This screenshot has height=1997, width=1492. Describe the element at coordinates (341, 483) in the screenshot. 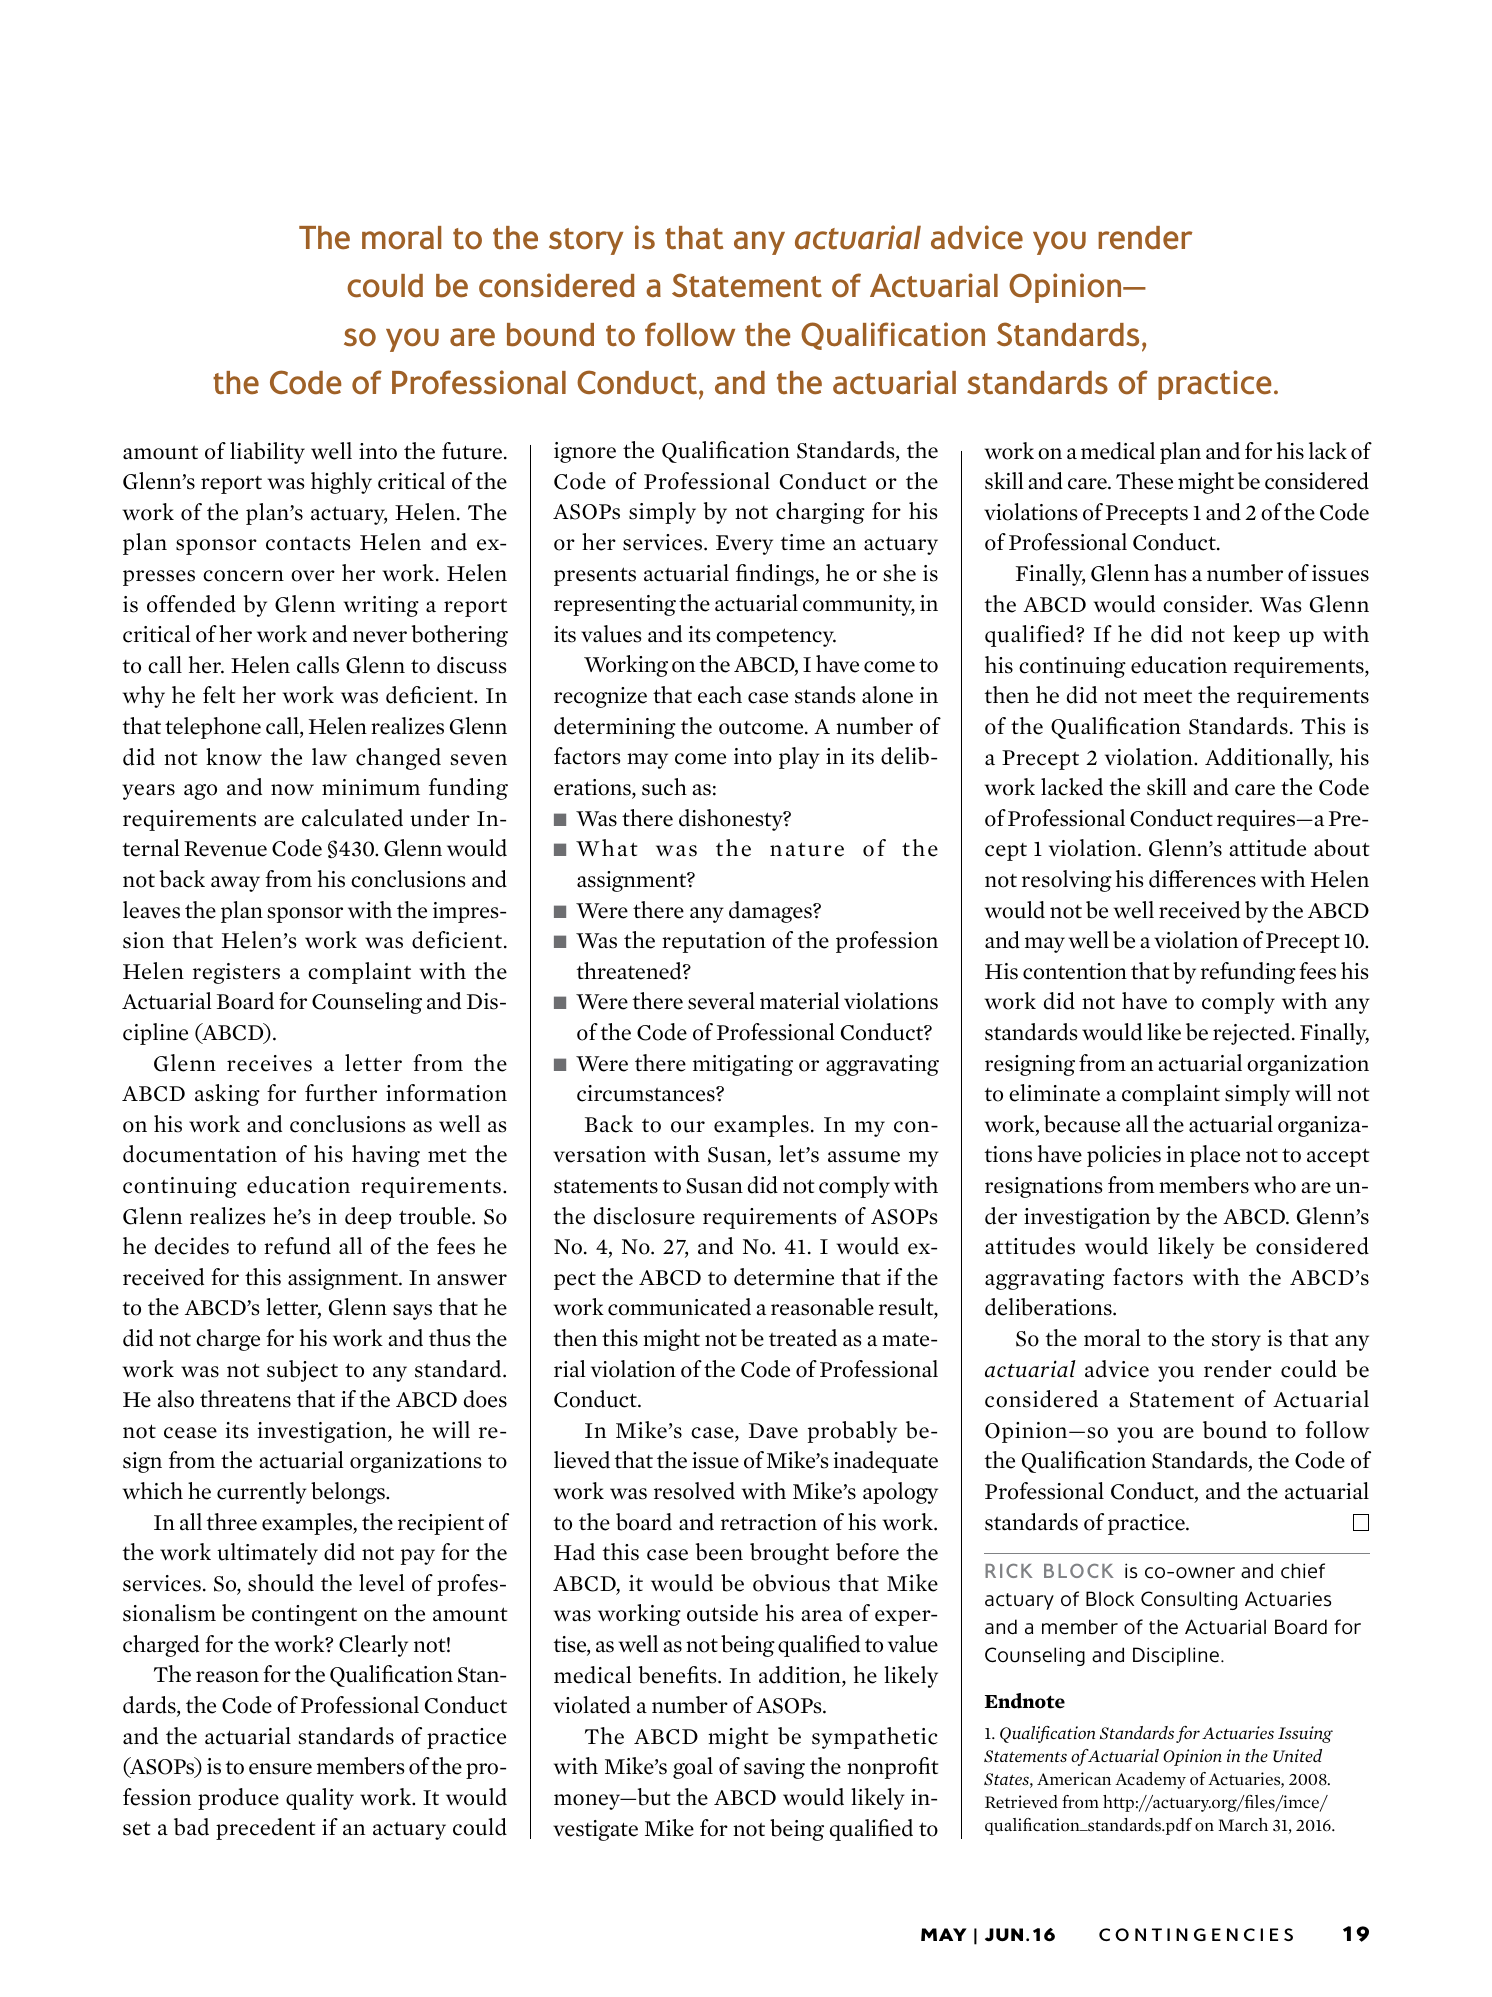

I see `highly` at that location.
